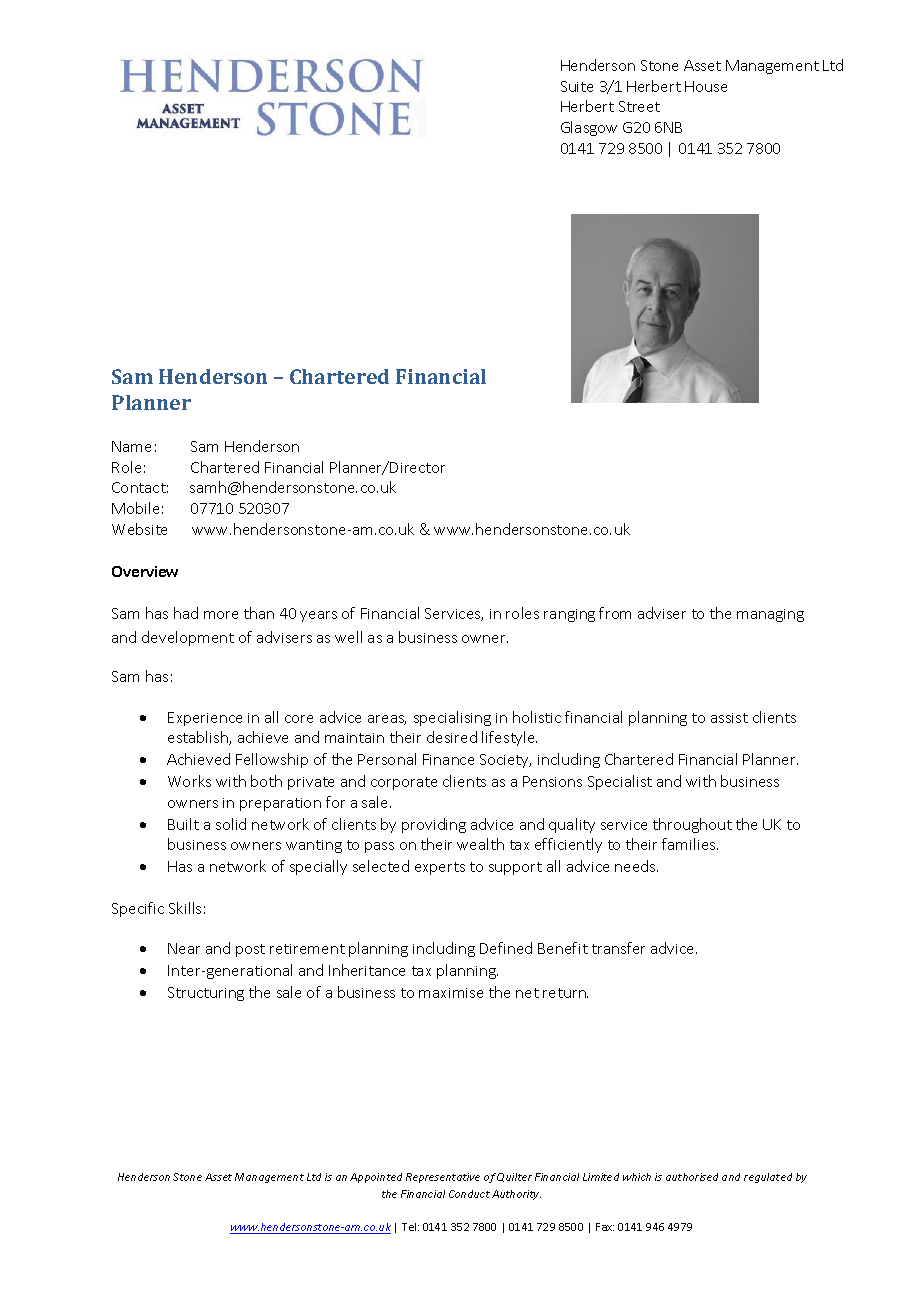 This image has width=924, height=1308. I want to click on specialising, so click(452, 718).
